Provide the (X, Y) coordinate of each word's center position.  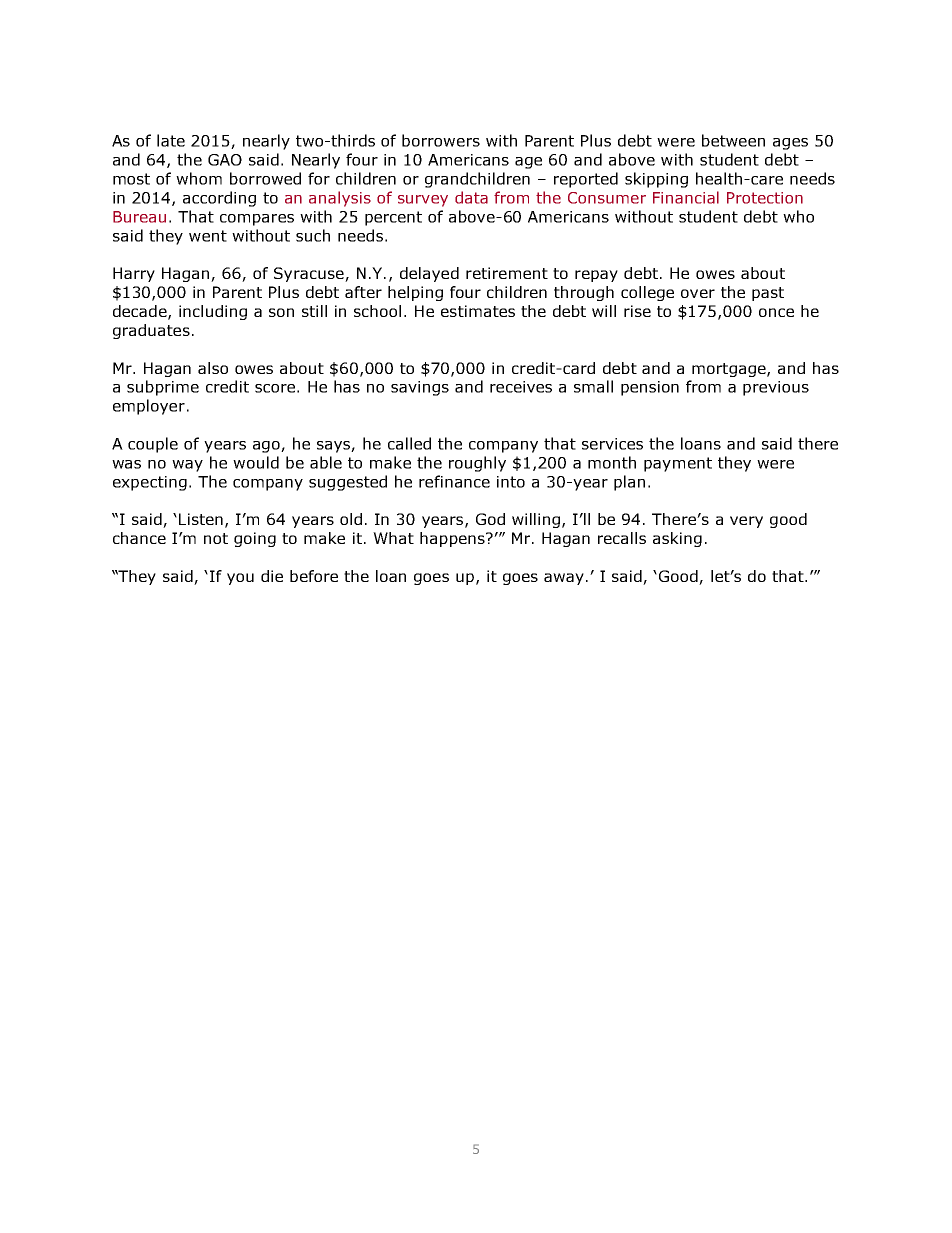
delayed (429, 274)
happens (453, 539)
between (733, 140)
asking (677, 539)
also (213, 368)
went (208, 236)
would (256, 462)
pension (650, 388)
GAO (225, 160)
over (698, 293)
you (240, 579)
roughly (477, 464)
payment (678, 464)
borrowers (441, 140)
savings (420, 388)
